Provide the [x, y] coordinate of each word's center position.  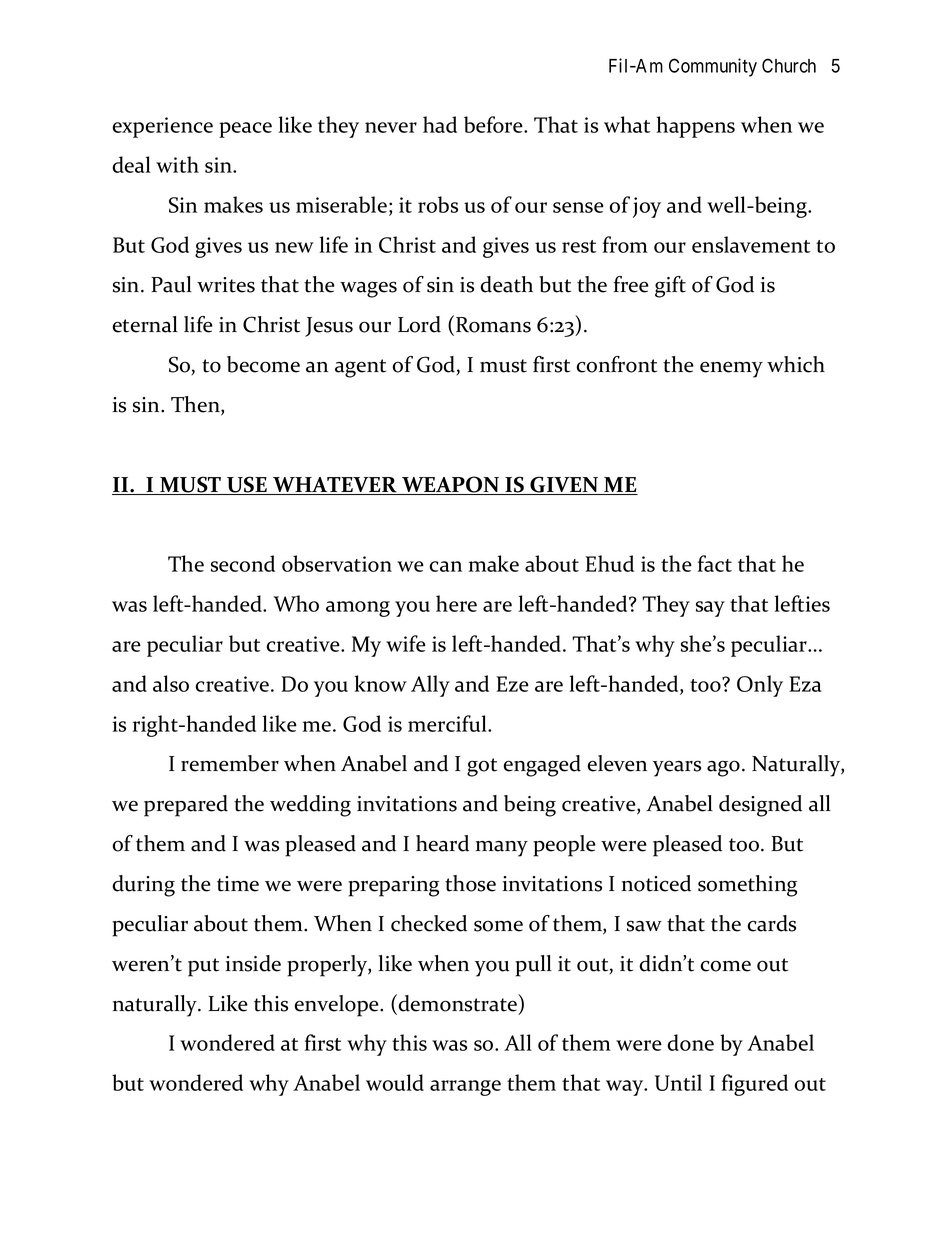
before [494, 124]
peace [245, 130]
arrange [465, 1088]
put [203, 967]
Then [196, 405]
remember [230, 763]
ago [723, 768]
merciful [448, 723]
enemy [731, 369]
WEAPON [450, 485]
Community [713, 67]
